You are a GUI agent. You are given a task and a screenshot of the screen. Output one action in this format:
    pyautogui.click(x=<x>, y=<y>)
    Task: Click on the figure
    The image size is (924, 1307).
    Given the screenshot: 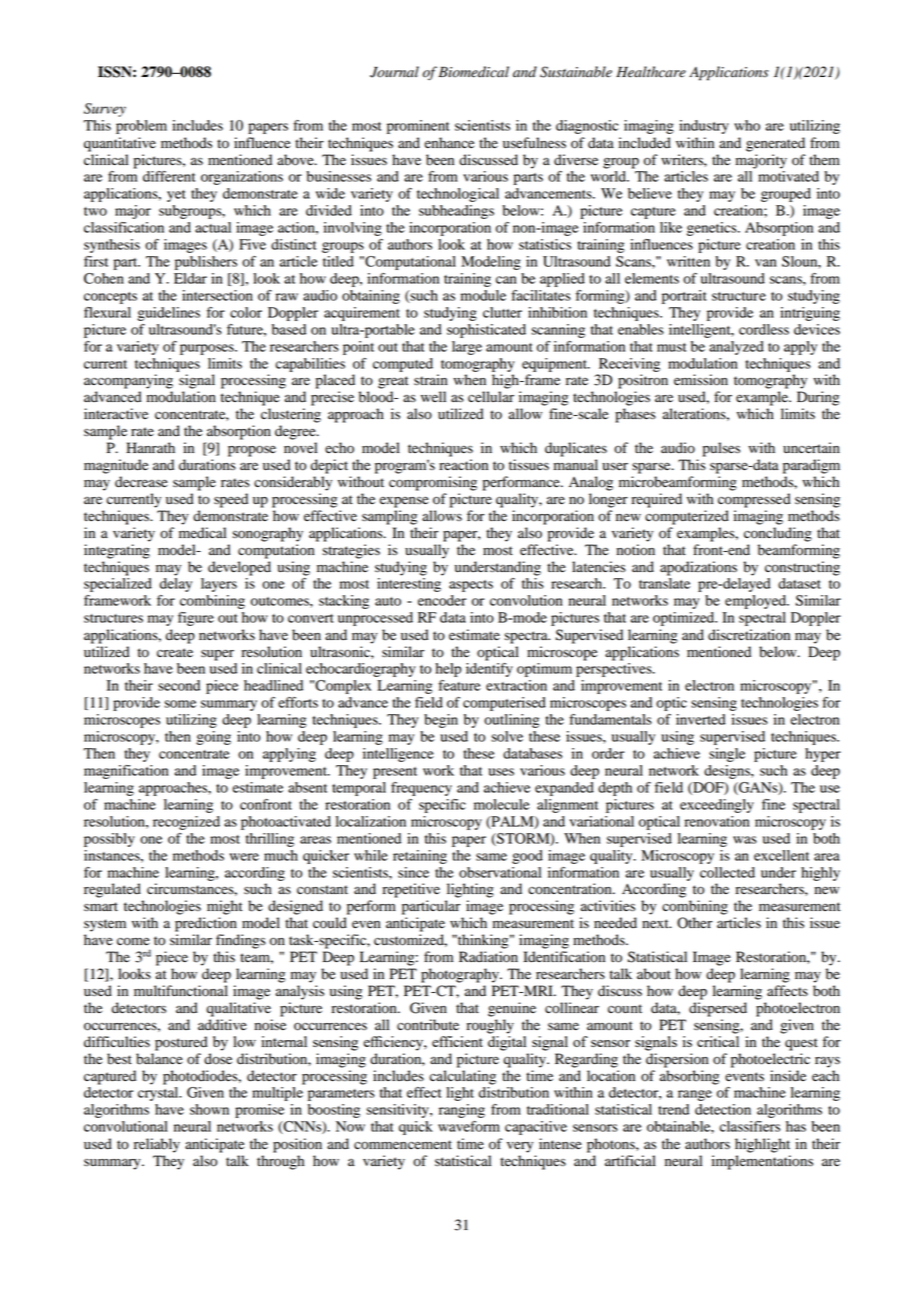 What is the action you would take?
    pyautogui.click(x=196, y=619)
